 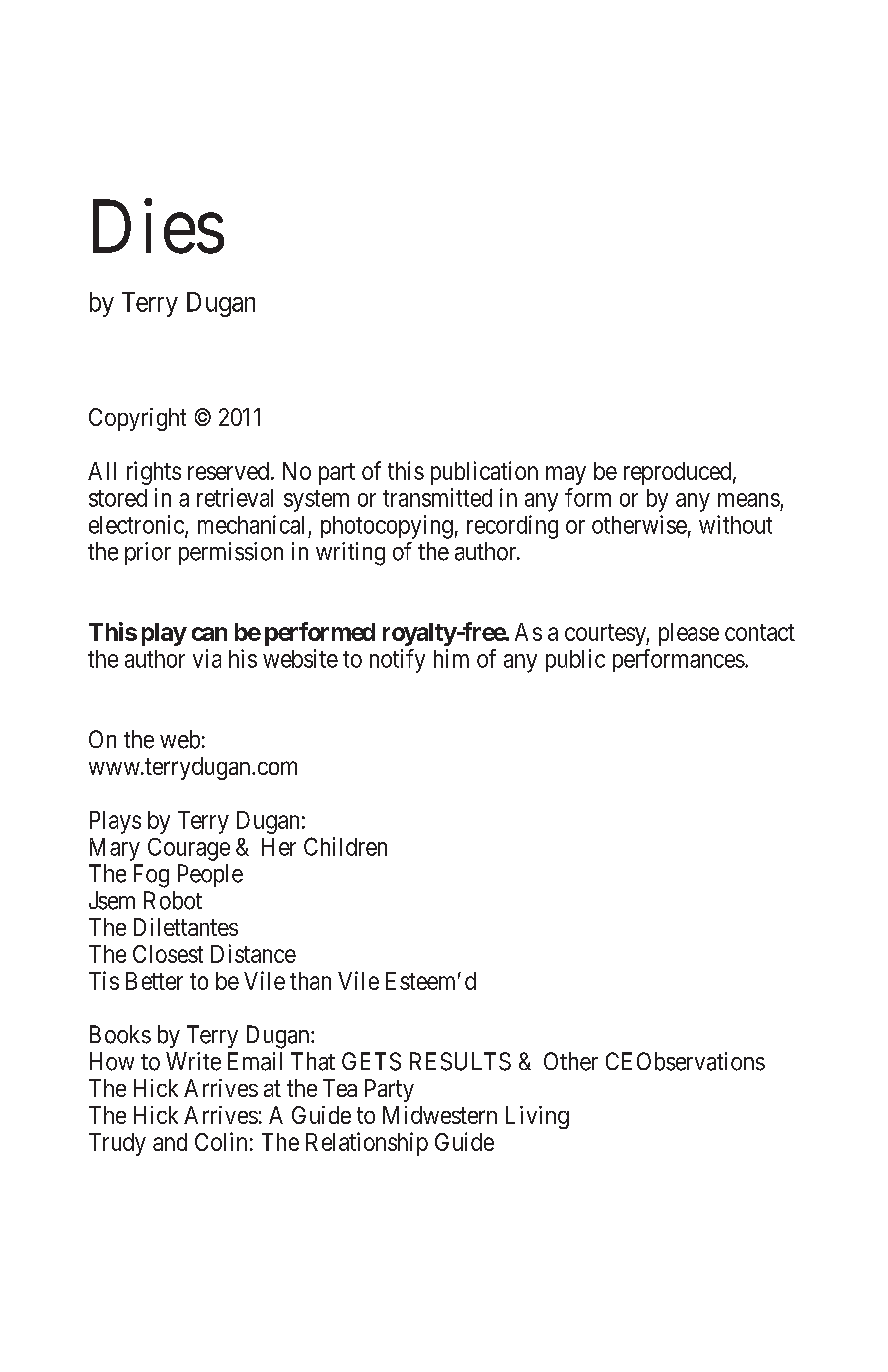 I want to click on Copyright, so click(x=137, y=419).
